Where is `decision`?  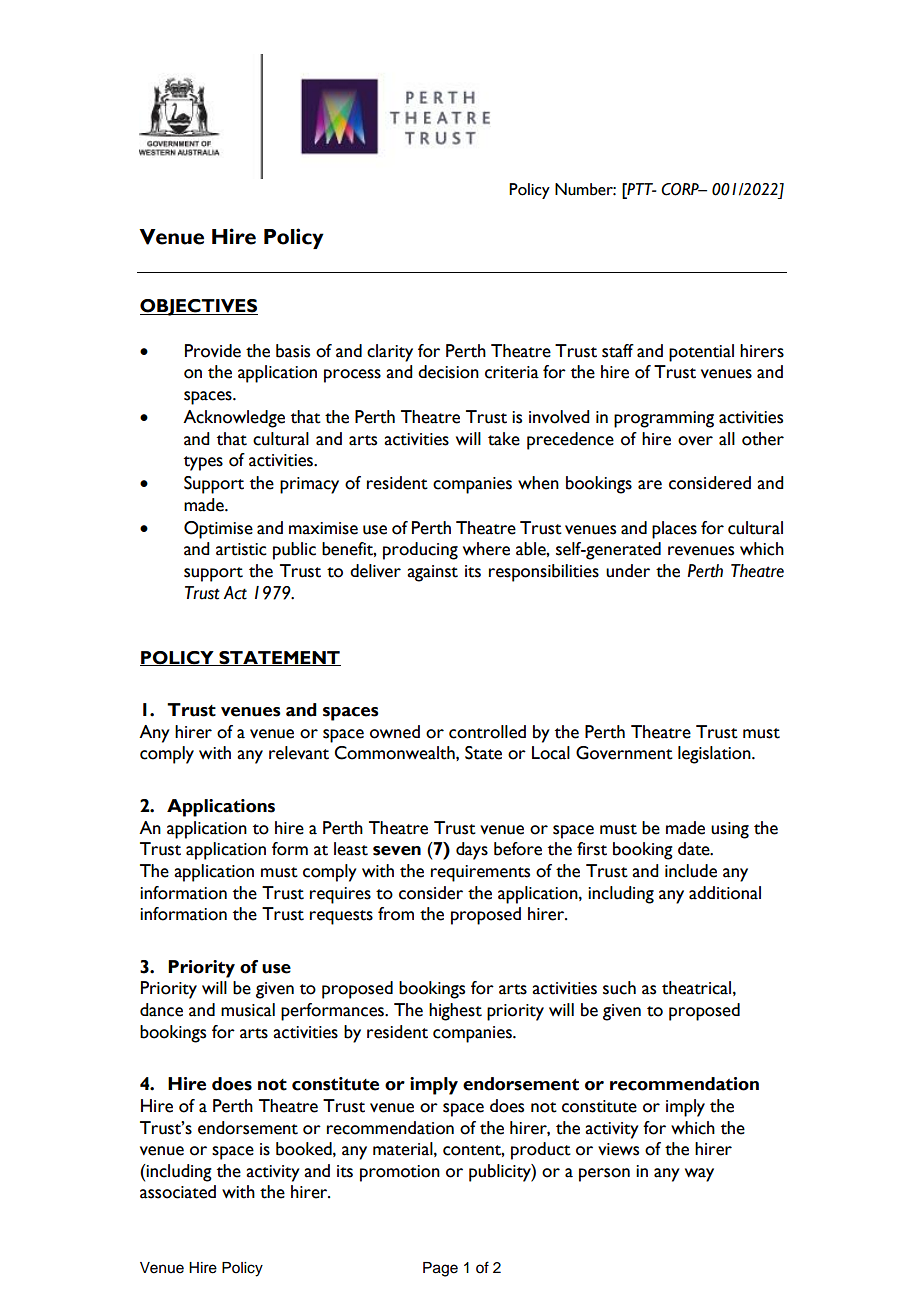 decision is located at coordinates (448, 372).
